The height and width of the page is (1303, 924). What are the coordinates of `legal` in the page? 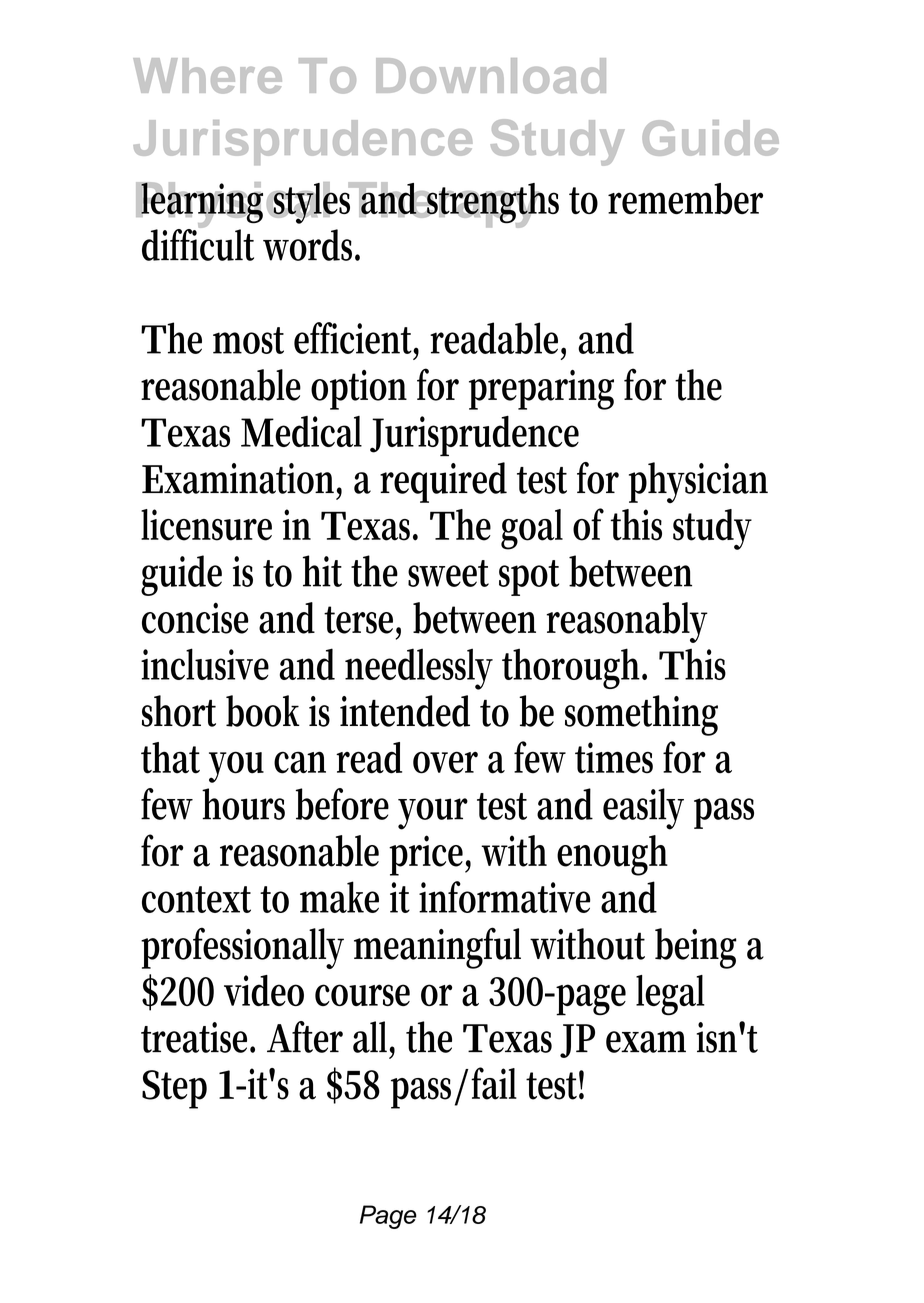 It's located at (670, 995).
